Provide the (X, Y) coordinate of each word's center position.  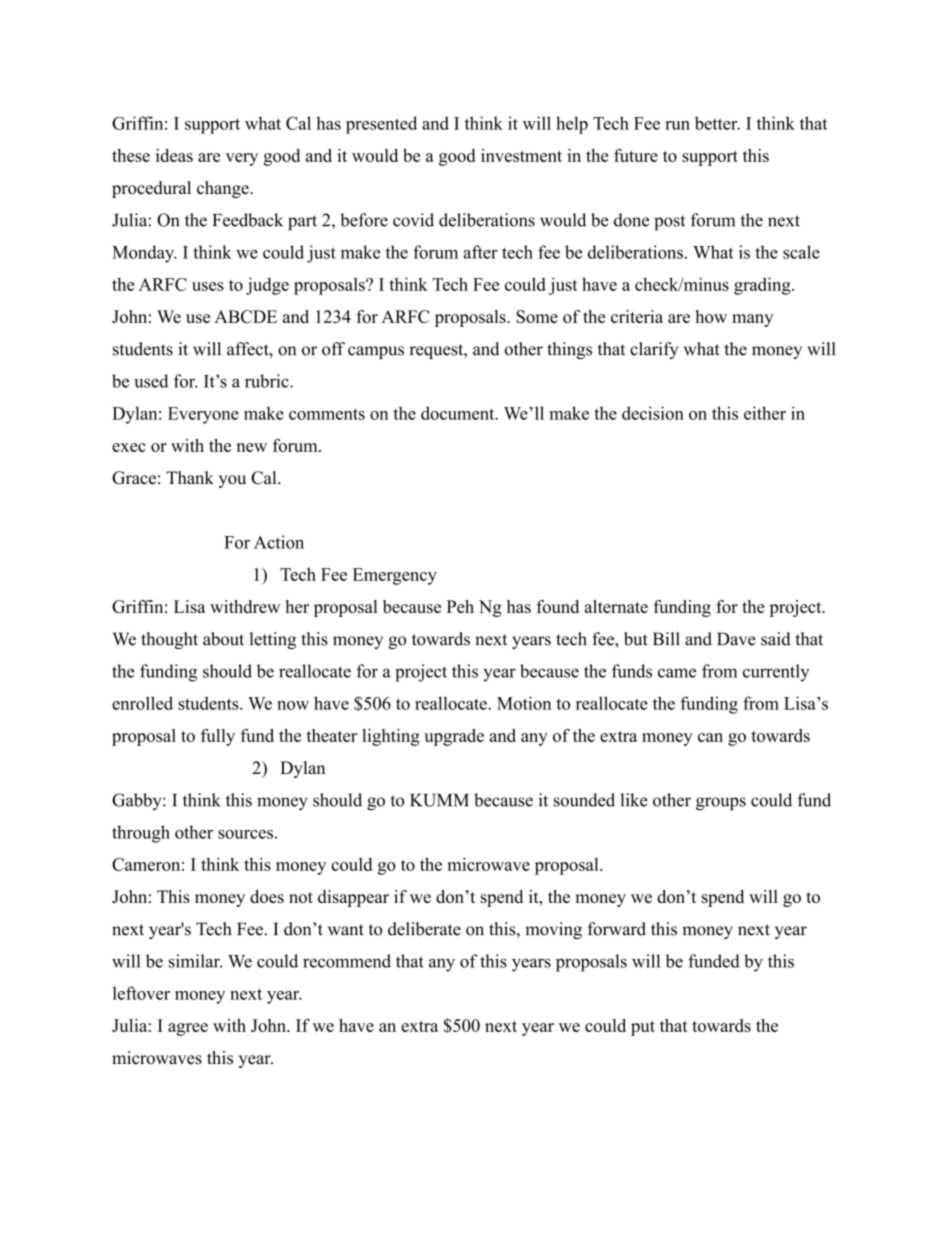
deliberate (424, 929)
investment (521, 155)
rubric (268, 381)
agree (188, 1029)
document (459, 413)
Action (279, 542)
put (643, 1028)
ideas (174, 155)
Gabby (138, 802)
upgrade (454, 737)
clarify (654, 350)
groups (721, 804)
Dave (736, 639)
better (717, 123)
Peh (460, 606)
